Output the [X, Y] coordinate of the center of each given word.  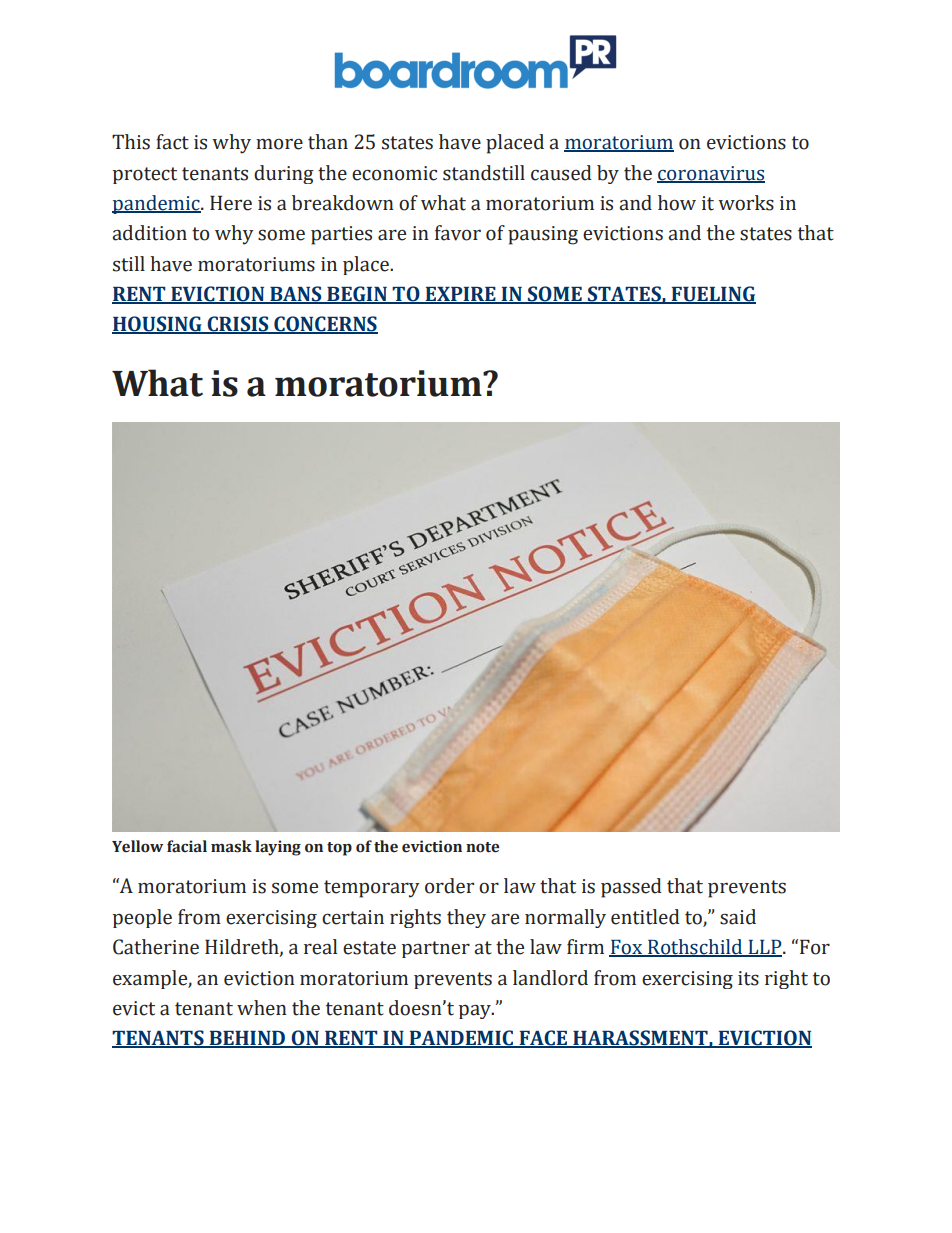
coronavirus [711, 174]
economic [394, 173]
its [748, 978]
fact [172, 142]
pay [476, 1012]
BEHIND [247, 1039]
